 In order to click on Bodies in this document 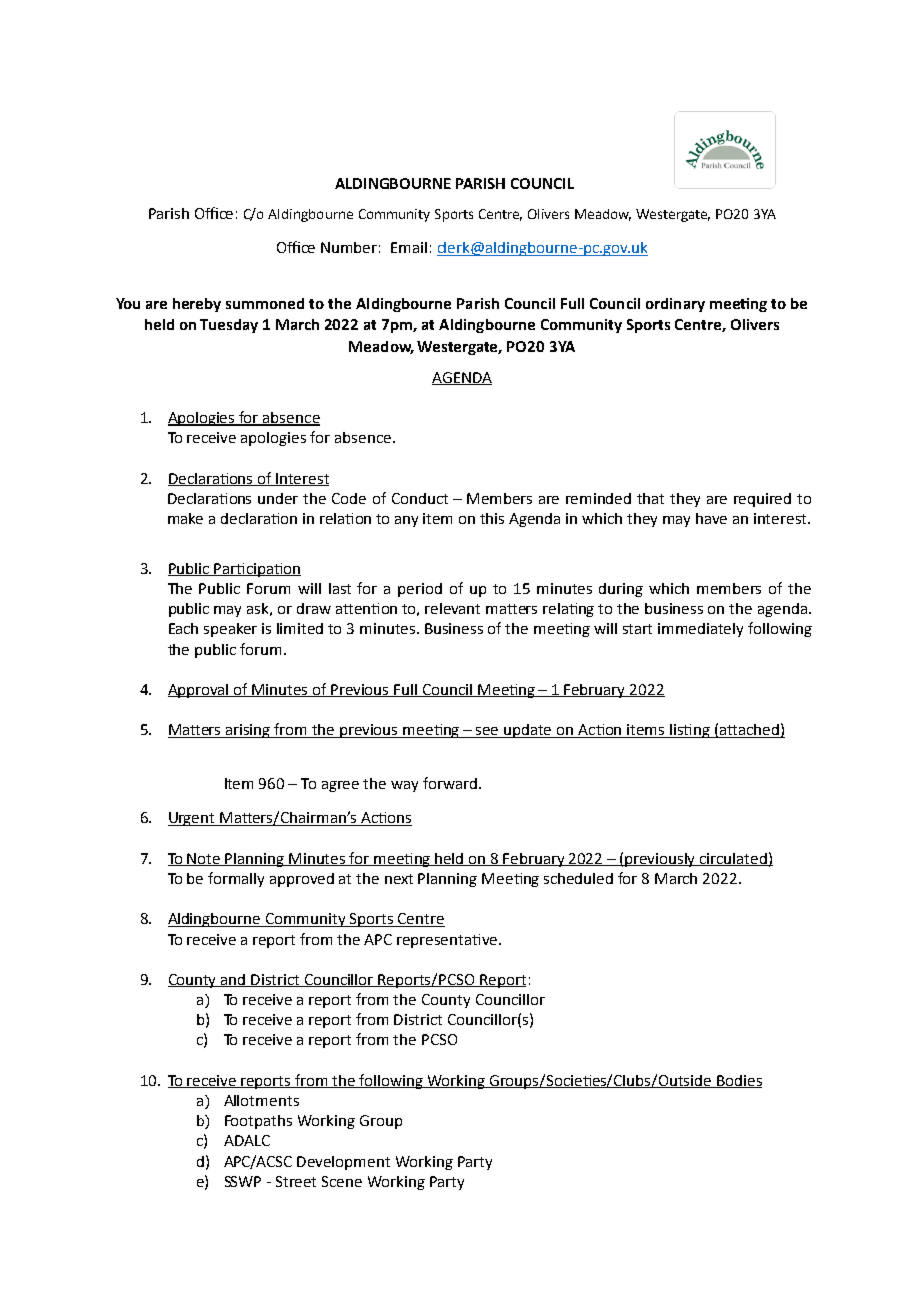, I will do `click(738, 1081)`.
